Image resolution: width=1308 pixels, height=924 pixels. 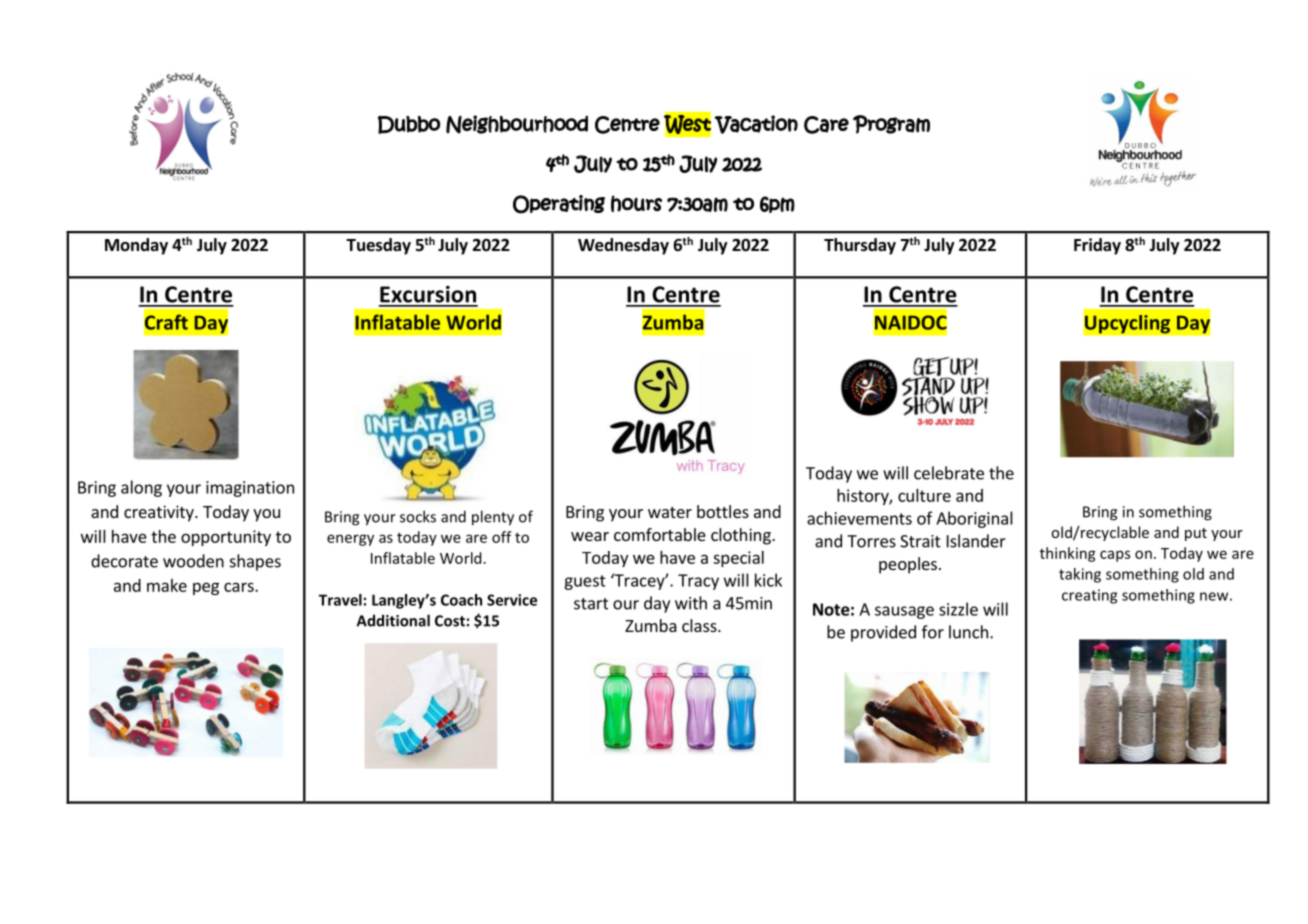 I want to click on Friday, so click(x=1097, y=246).
